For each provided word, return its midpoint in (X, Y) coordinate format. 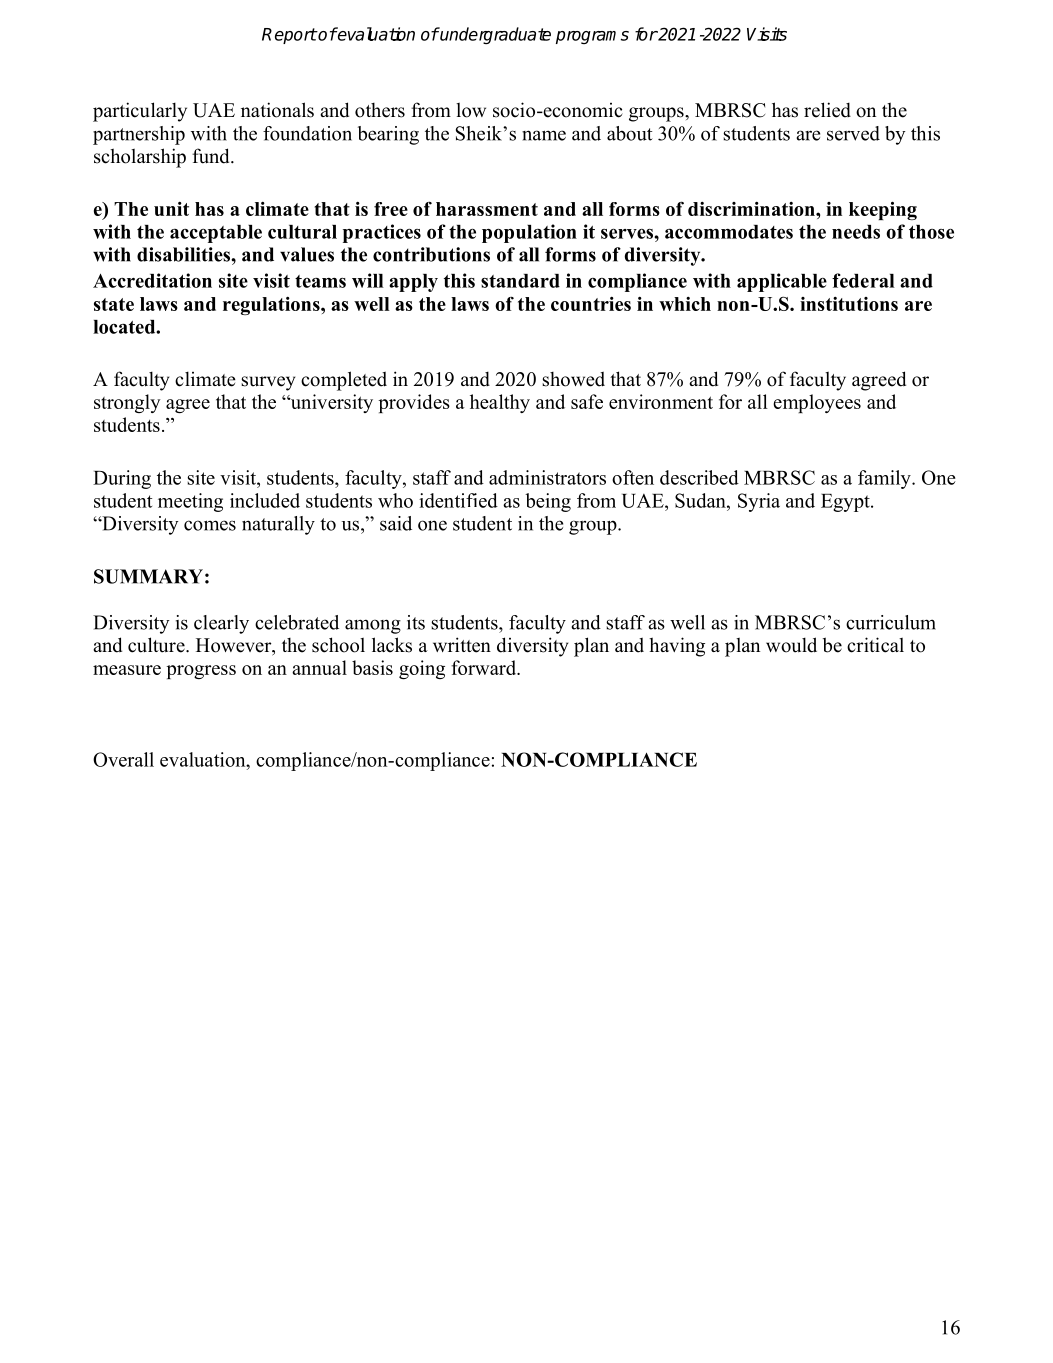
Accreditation (152, 280)
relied (827, 110)
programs (592, 37)
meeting (190, 502)
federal (863, 280)
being (548, 502)
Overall (123, 759)
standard (520, 281)
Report (289, 36)
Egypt (846, 503)
